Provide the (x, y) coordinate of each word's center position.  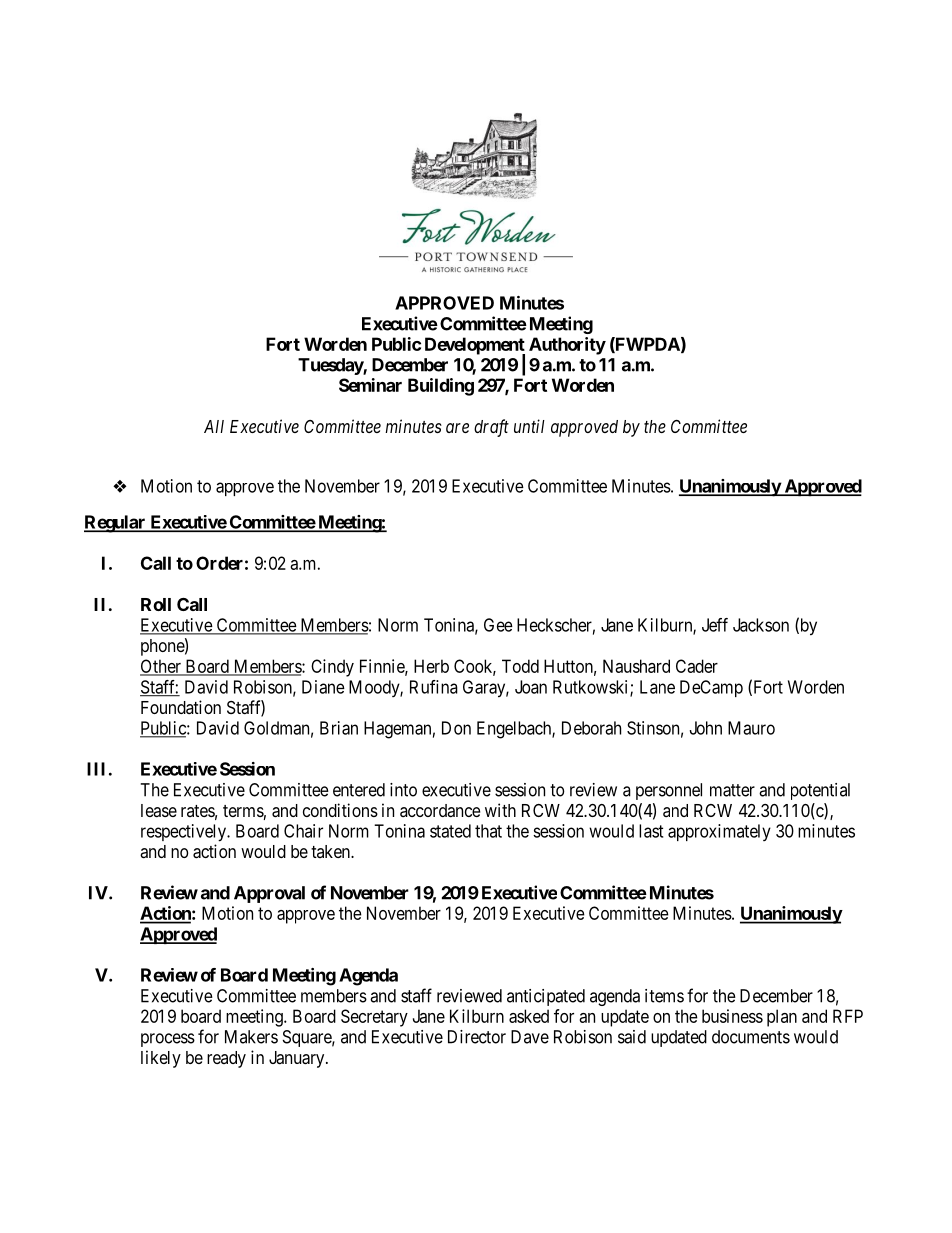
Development (475, 347)
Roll (156, 604)
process (168, 1040)
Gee (498, 625)
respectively (185, 833)
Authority (567, 346)
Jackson (761, 625)
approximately (719, 832)
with (500, 810)
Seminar (370, 385)
